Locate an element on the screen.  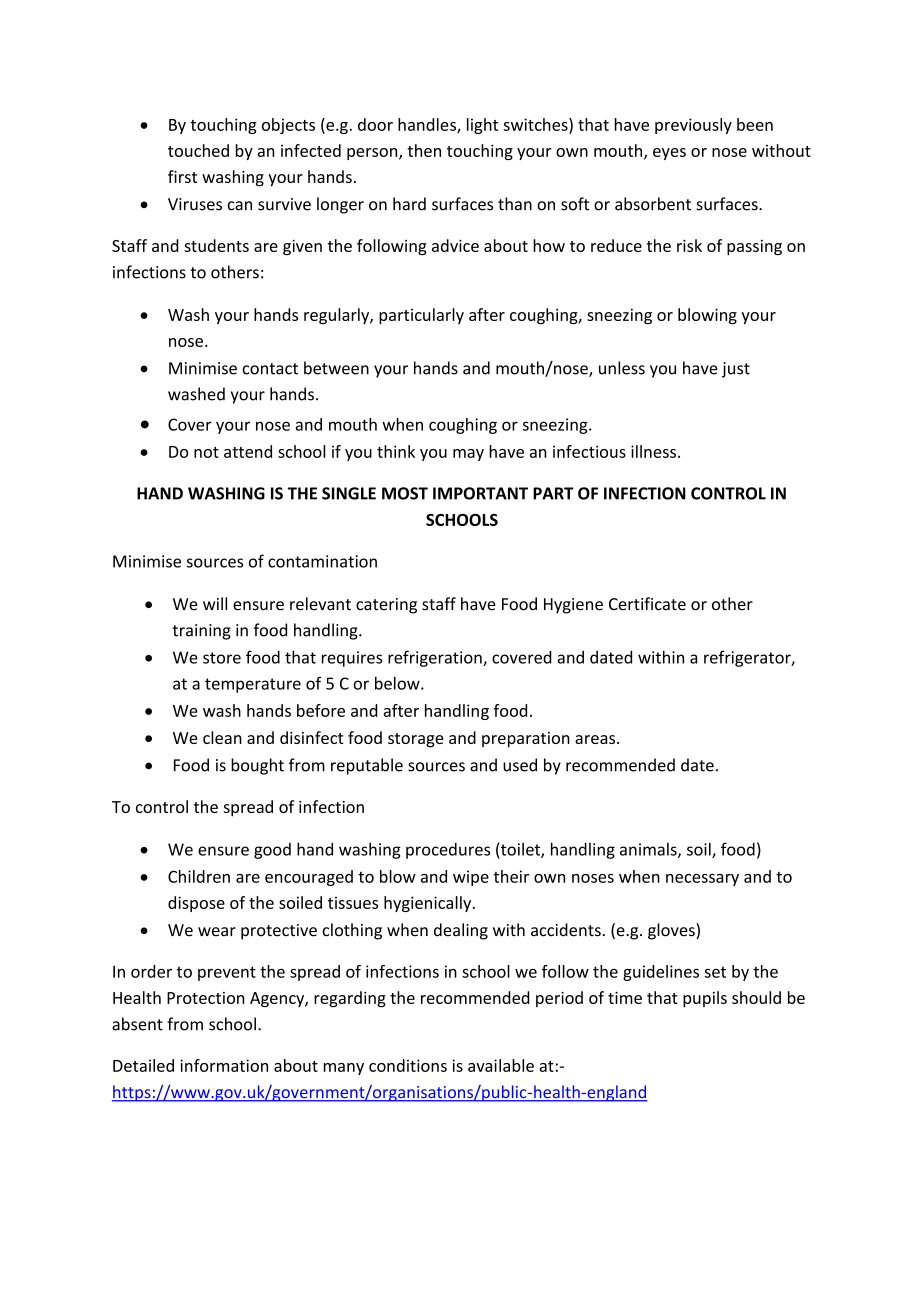
contact is located at coordinates (270, 369).
